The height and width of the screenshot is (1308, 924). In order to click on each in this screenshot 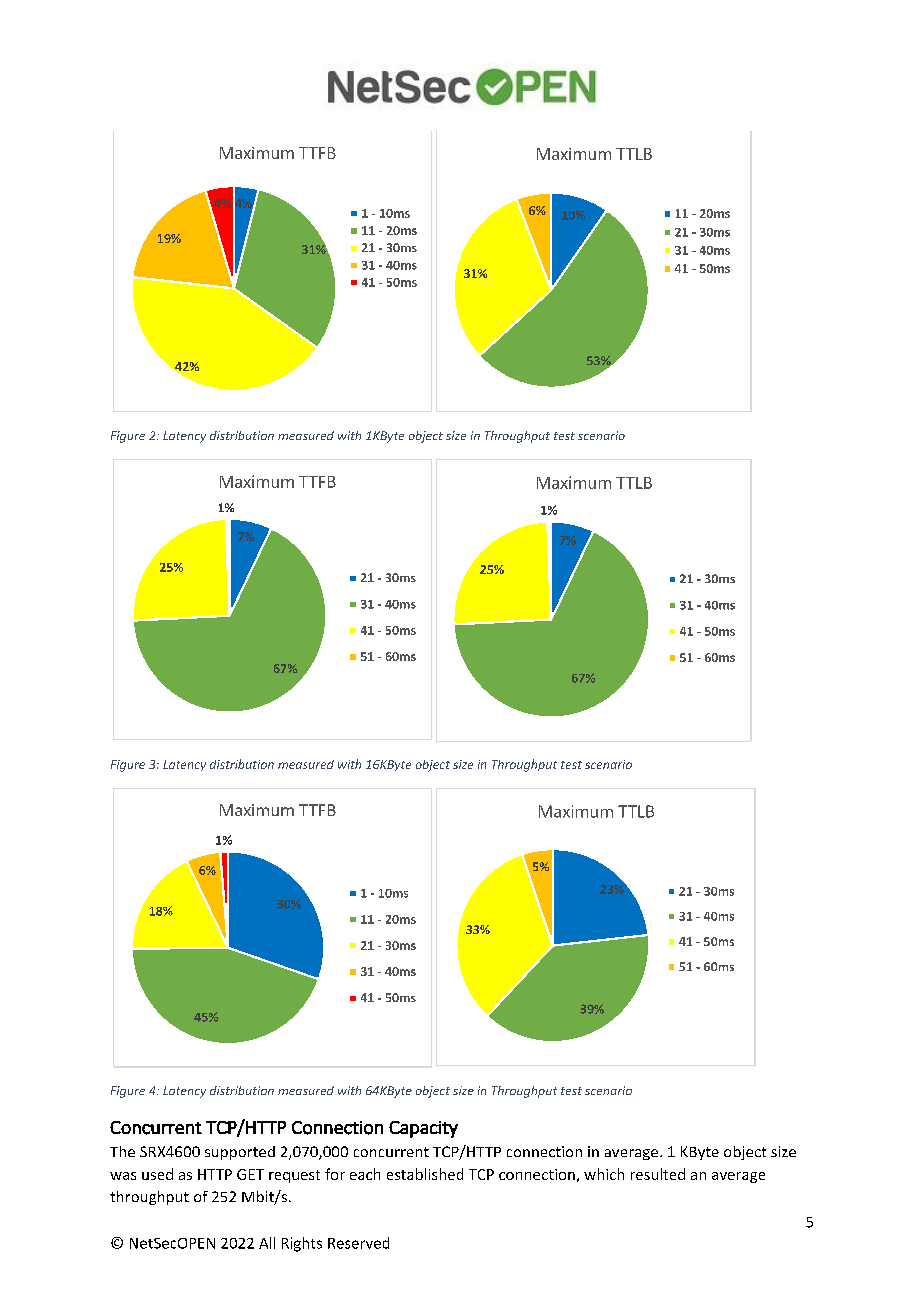, I will do `click(365, 1174)`.
